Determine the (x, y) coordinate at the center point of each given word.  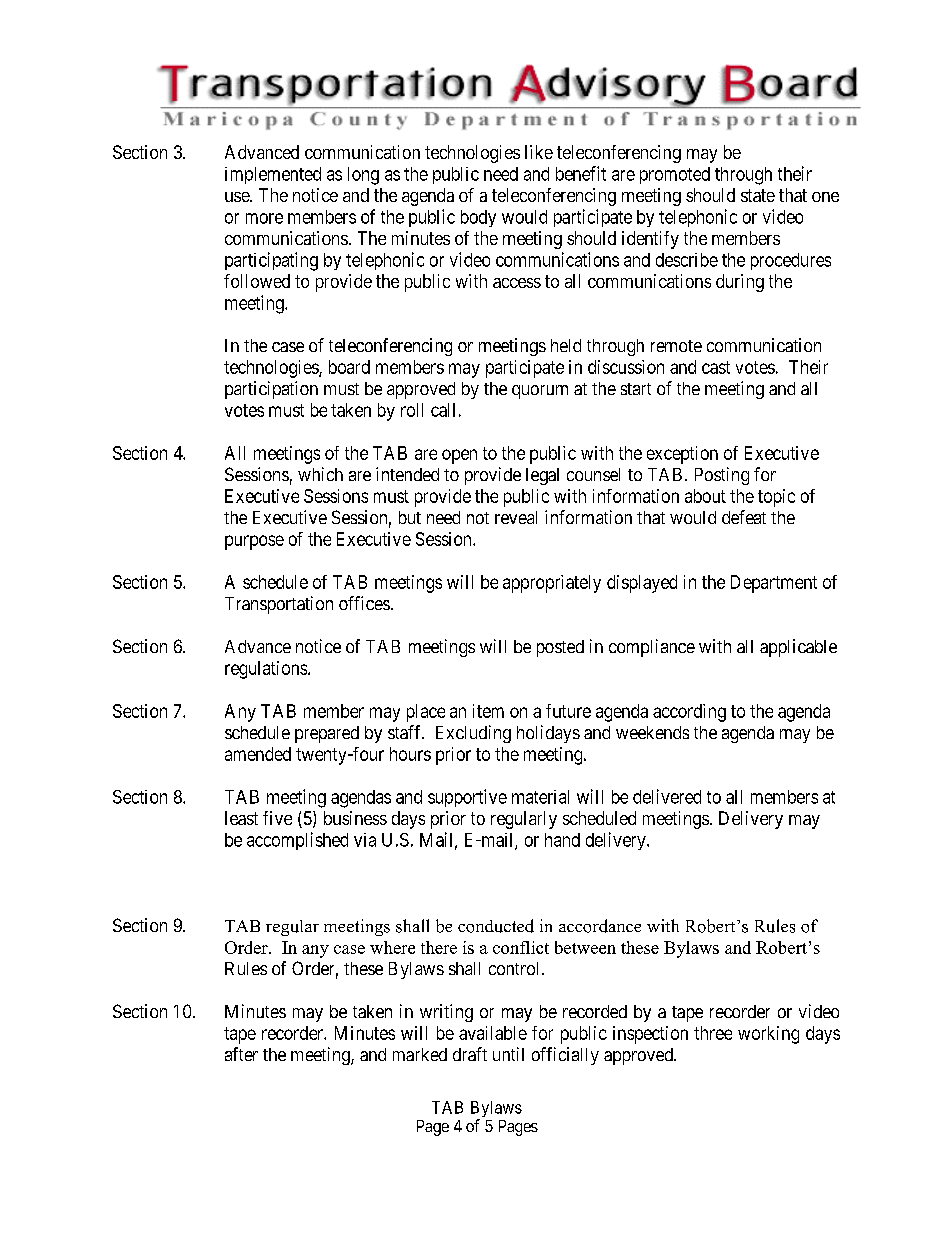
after (241, 1054)
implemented (273, 175)
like (539, 152)
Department (774, 584)
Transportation (279, 605)
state (758, 195)
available (493, 1033)
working (768, 1035)
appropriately (552, 584)
